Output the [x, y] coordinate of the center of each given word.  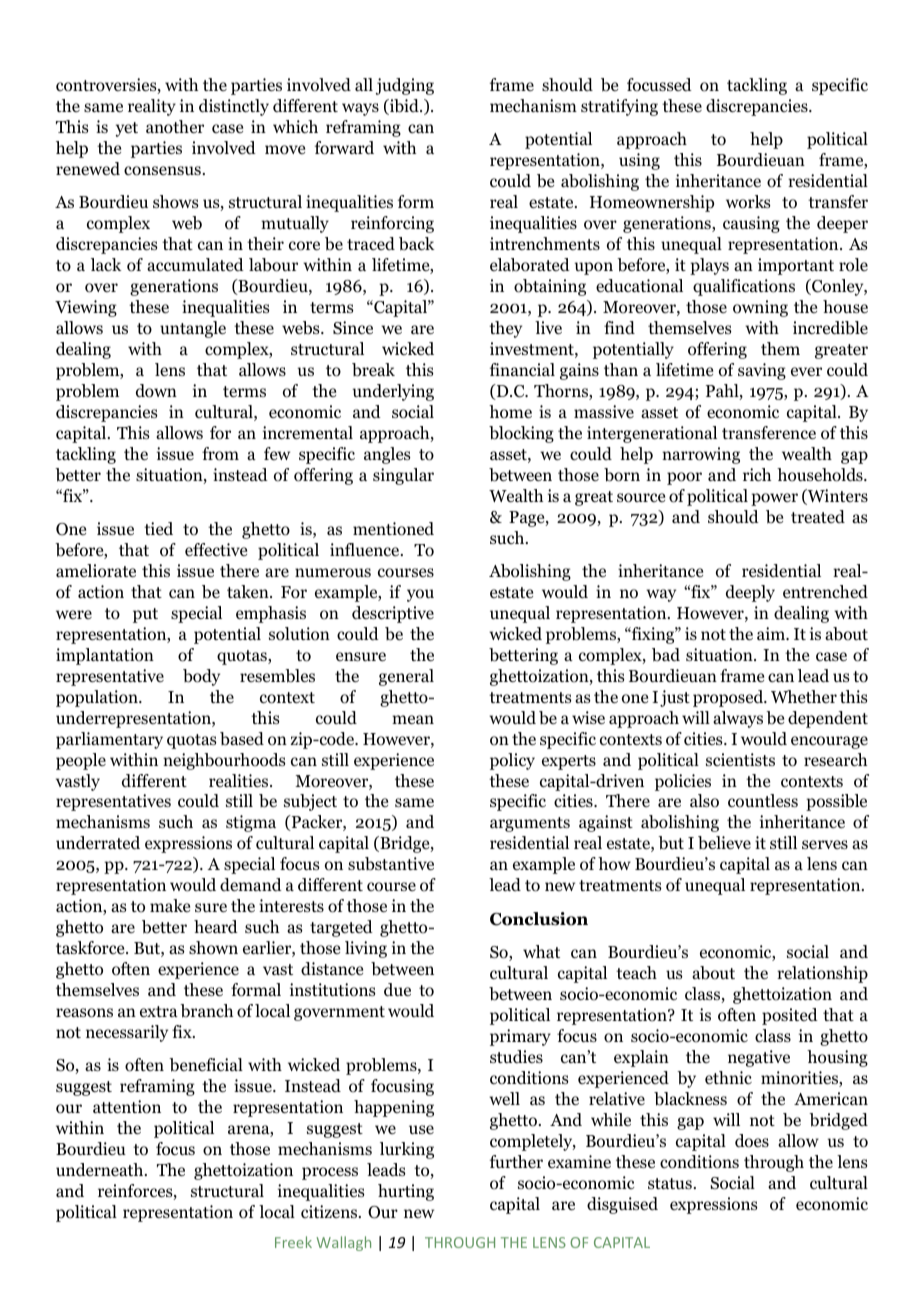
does [752, 1141]
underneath [101, 1169]
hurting [406, 1192]
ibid [404, 107]
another [175, 127]
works [748, 202]
